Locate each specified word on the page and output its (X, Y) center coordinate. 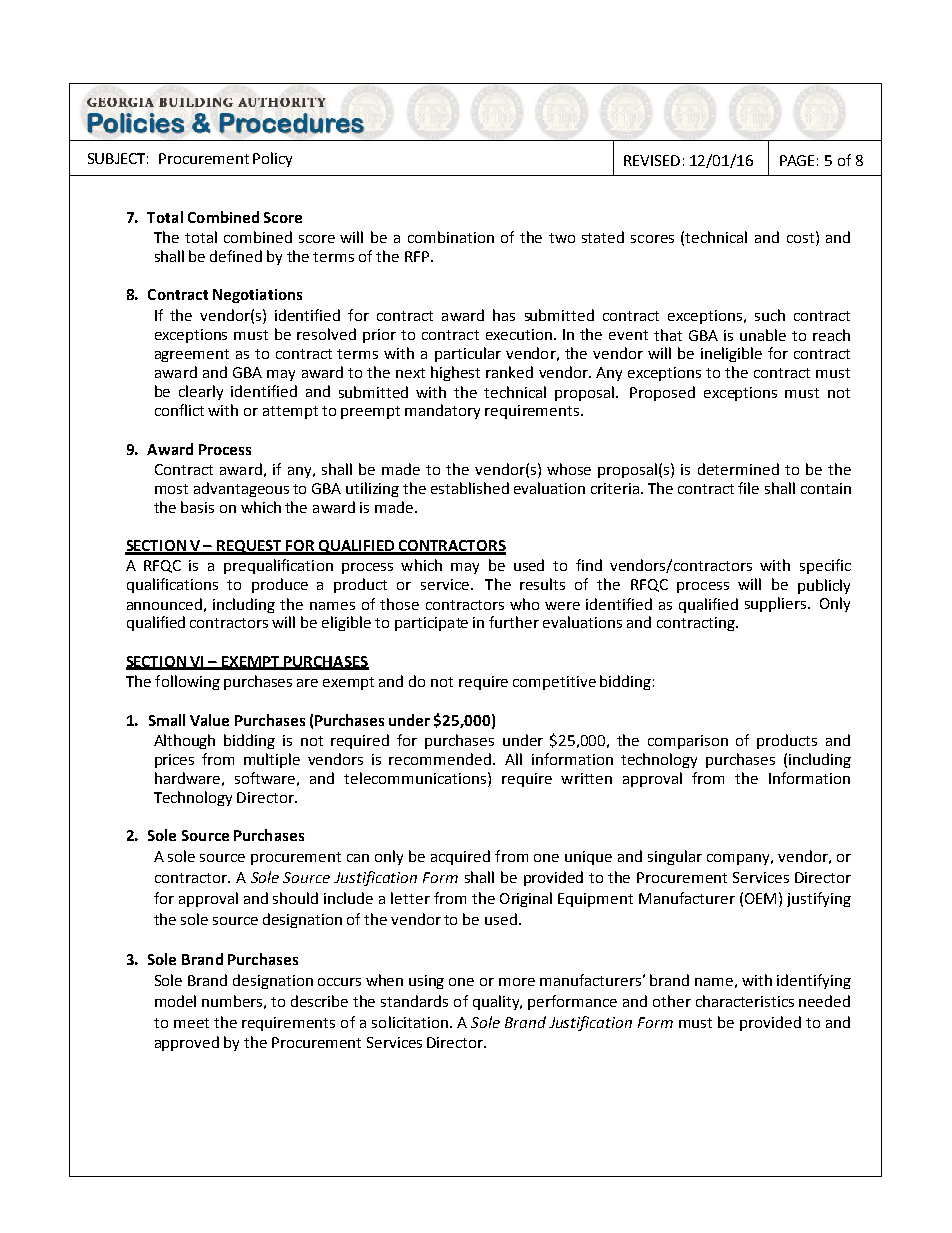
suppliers (777, 604)
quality (497, 1002)
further (514, 622)
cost (800, 238)
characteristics (745, 1001)
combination (451, 237)
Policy (272, 159)
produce (280, 585)
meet (191, 1023)
